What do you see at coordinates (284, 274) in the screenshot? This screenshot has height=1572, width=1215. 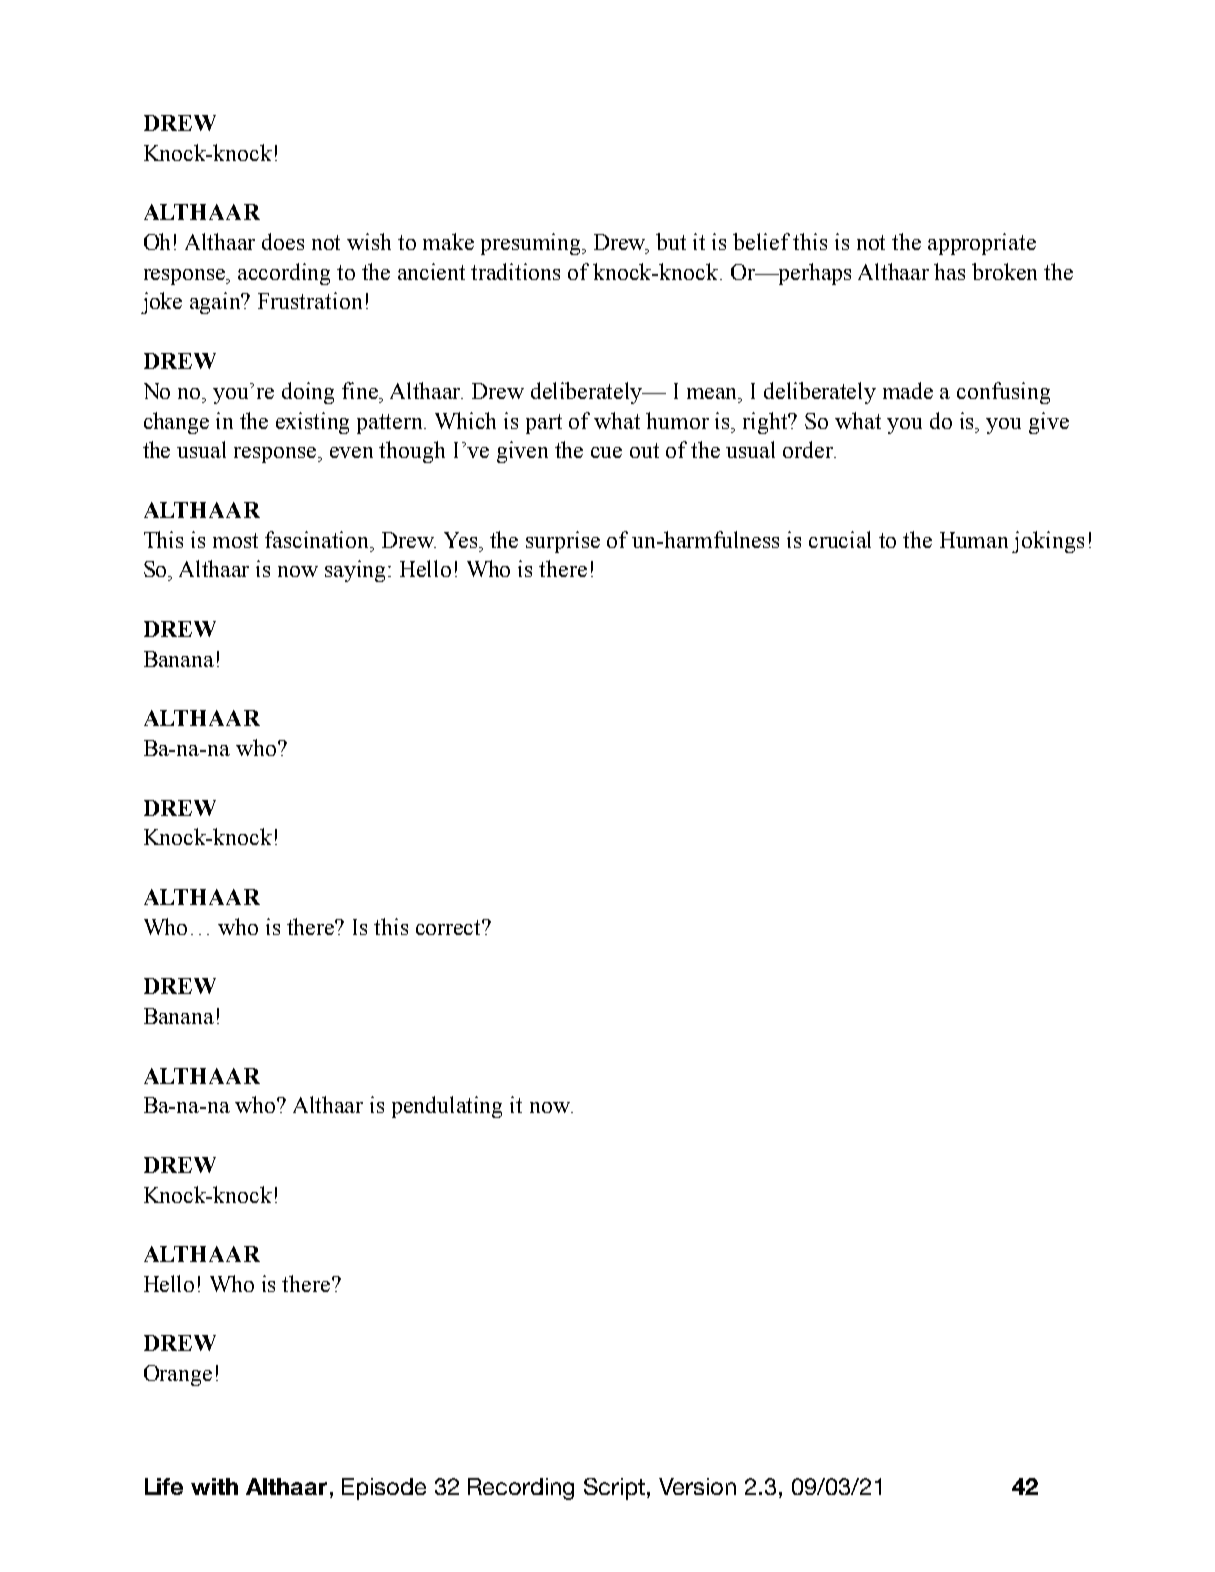 I see `according` at bounding box center [284, 274].
